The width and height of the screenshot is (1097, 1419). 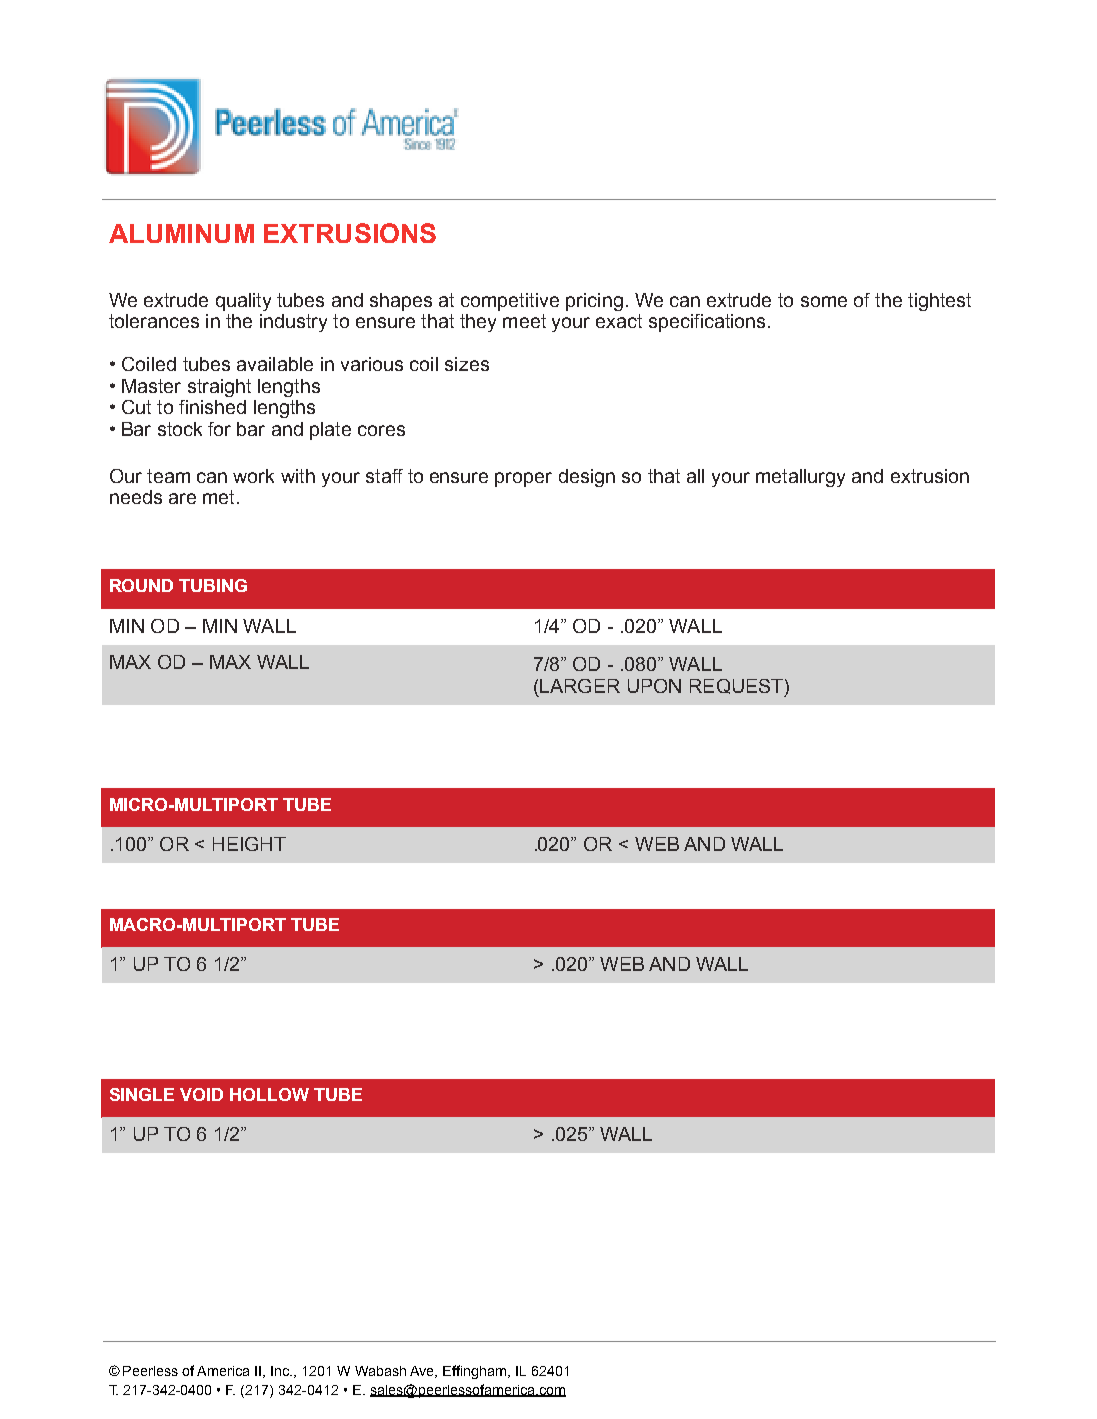 I want to click on competitive, so click(x=510, y=302).
